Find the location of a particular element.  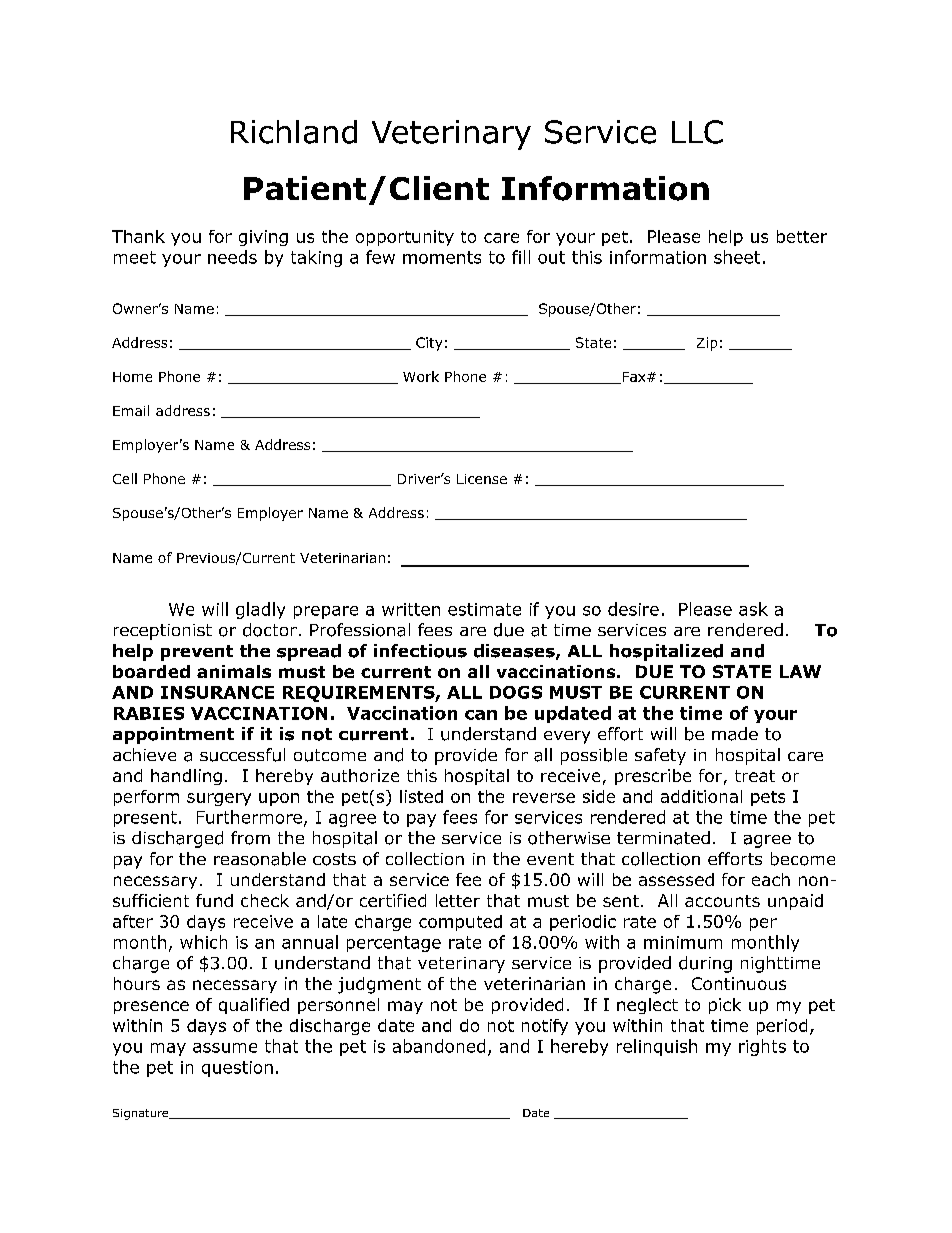

LLC is located at coordinates (697, 132).
